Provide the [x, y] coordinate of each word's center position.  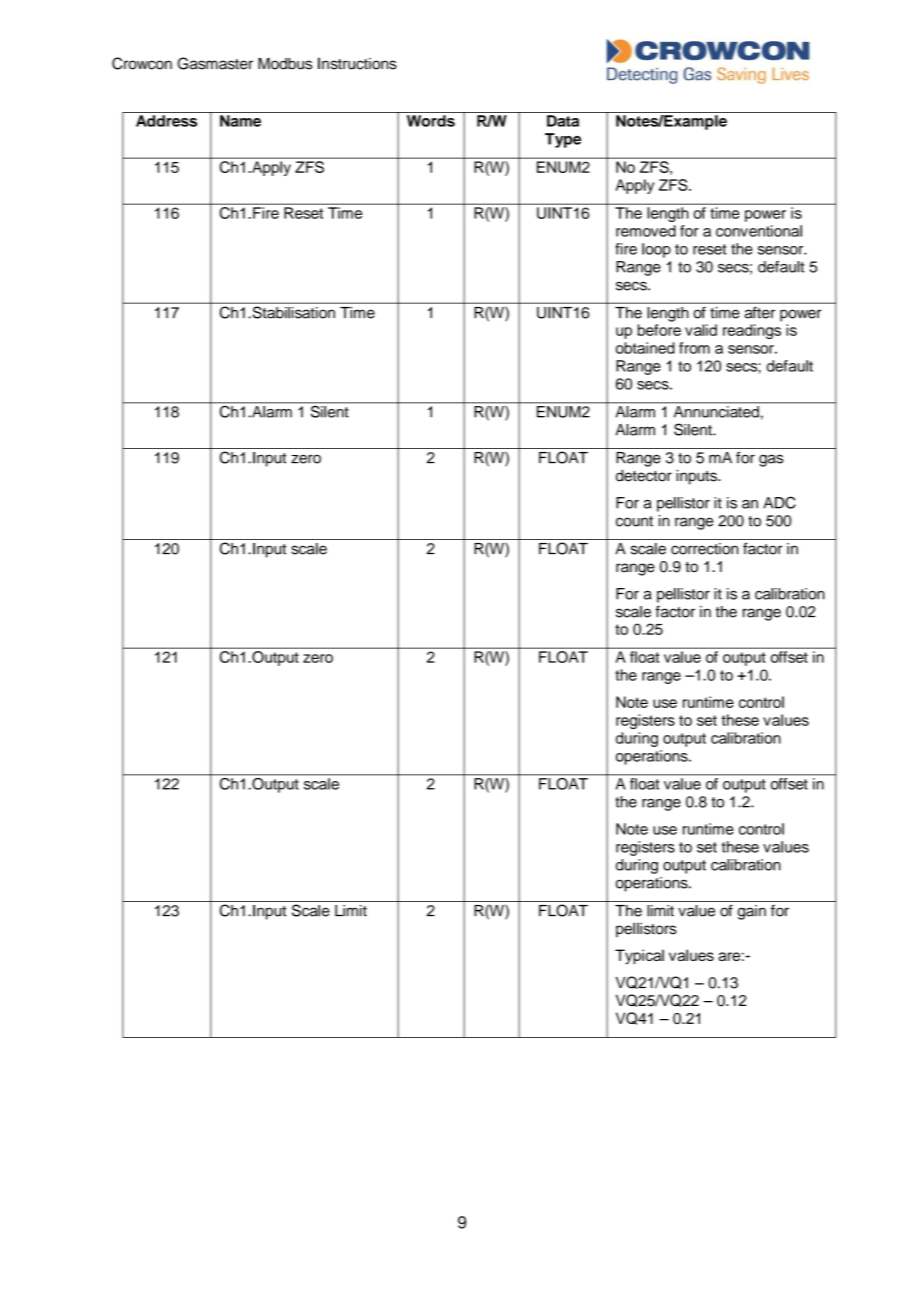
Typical [639, 957]
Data [563, 121]
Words [431, 121]
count [634, 521]
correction [704, 549]
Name [240, 121]
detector [644, 476]
